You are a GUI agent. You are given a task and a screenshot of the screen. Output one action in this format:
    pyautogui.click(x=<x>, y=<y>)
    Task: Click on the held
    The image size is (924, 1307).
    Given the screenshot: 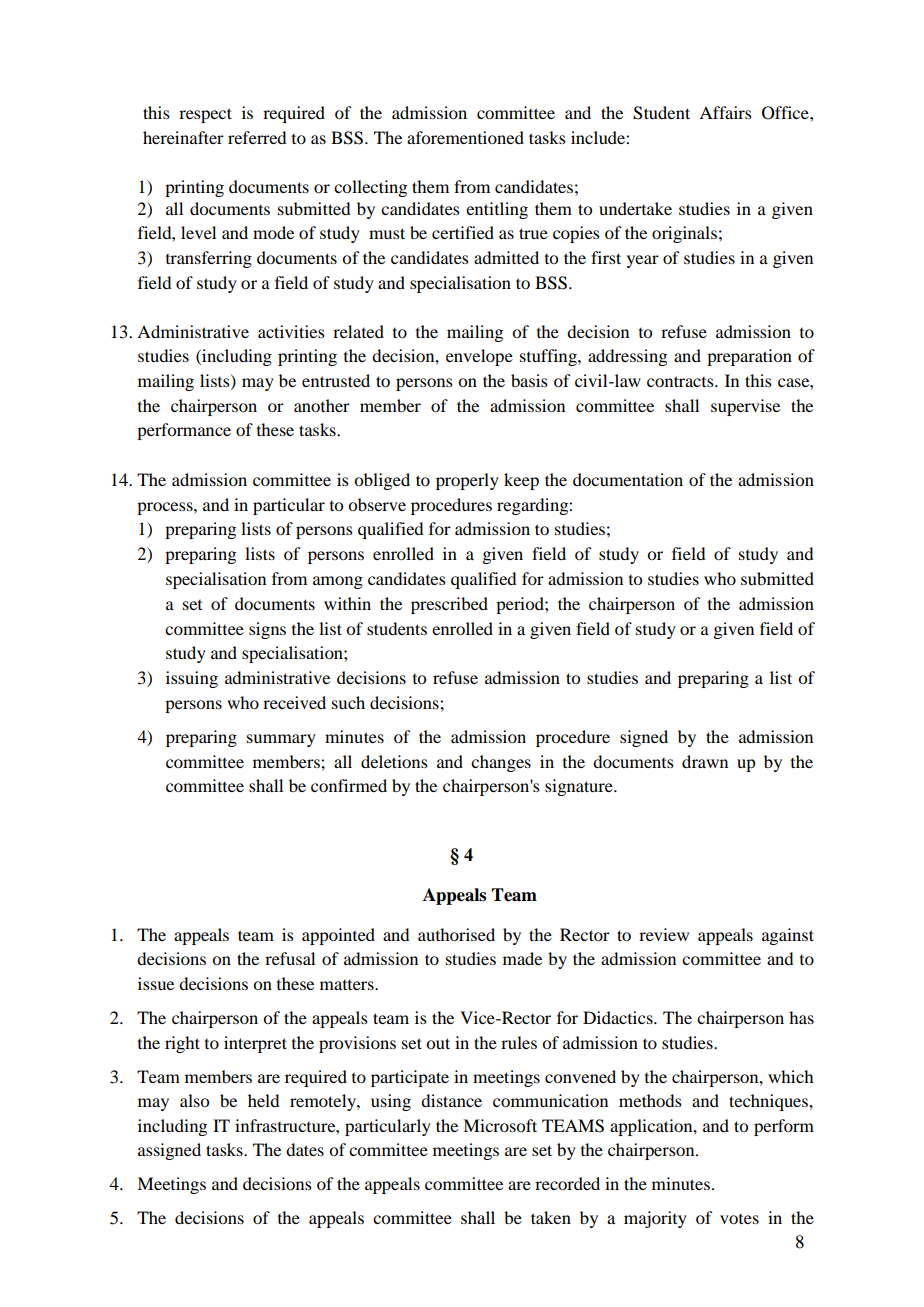 What is the action you would take?
    pyautogui.click(x=263, y=1100)
